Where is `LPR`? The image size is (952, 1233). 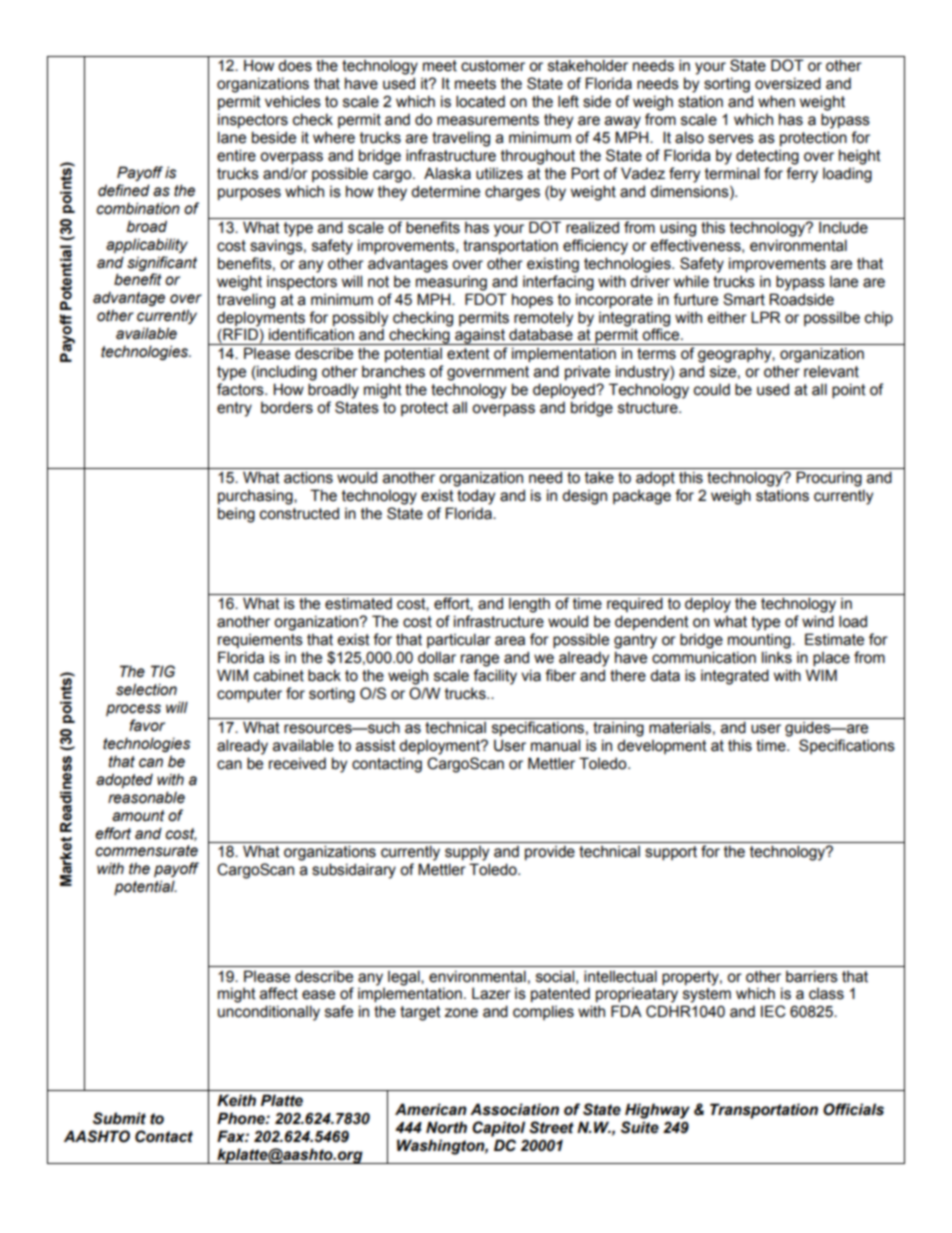
LPR is located at coordinates (766, 317).
